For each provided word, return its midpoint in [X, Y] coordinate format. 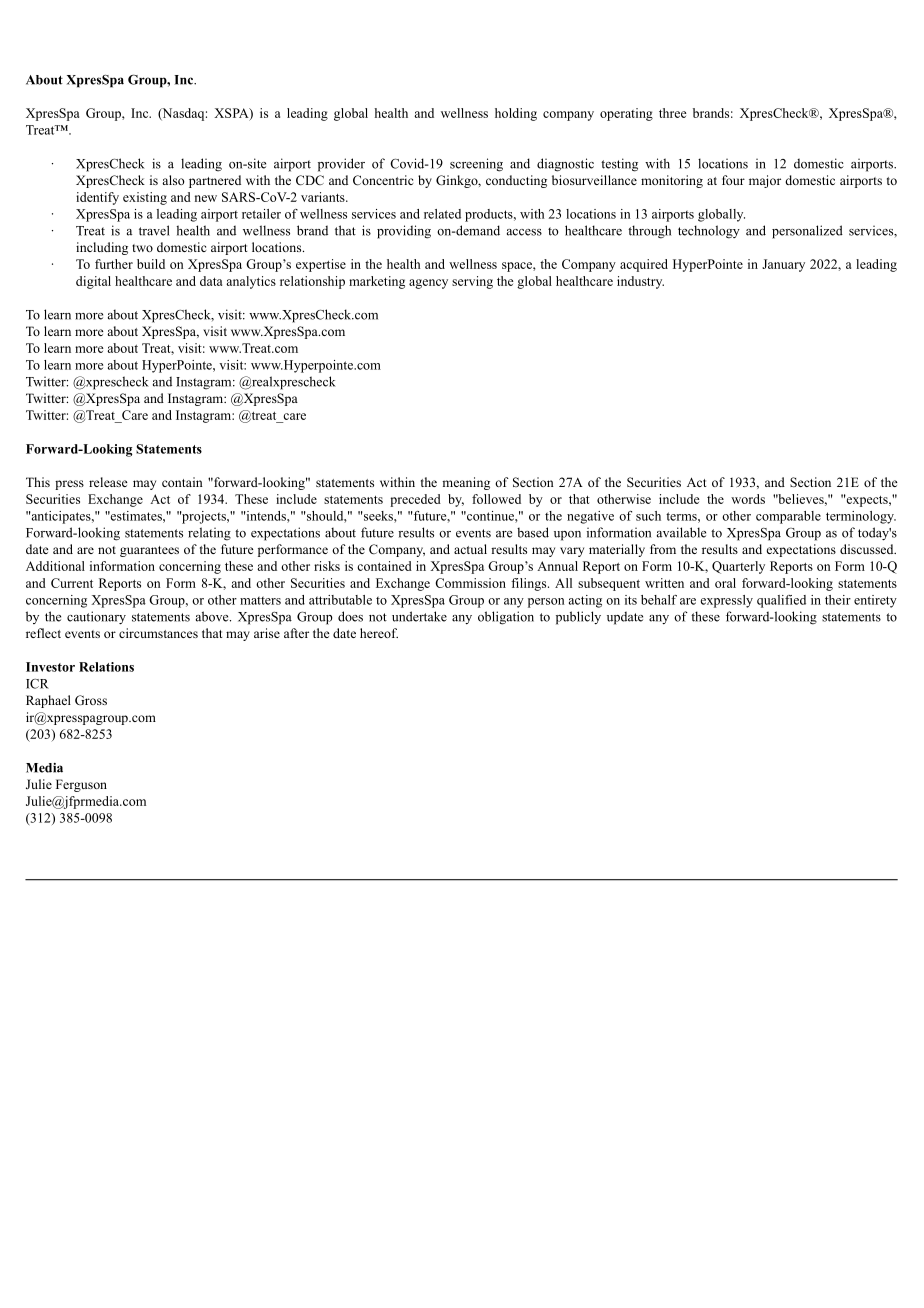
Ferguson [81, 785]
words [748, 499]
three [673, 113]
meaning [466, 483]
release [108, 482]
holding [516, 114]
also [173, 180]
